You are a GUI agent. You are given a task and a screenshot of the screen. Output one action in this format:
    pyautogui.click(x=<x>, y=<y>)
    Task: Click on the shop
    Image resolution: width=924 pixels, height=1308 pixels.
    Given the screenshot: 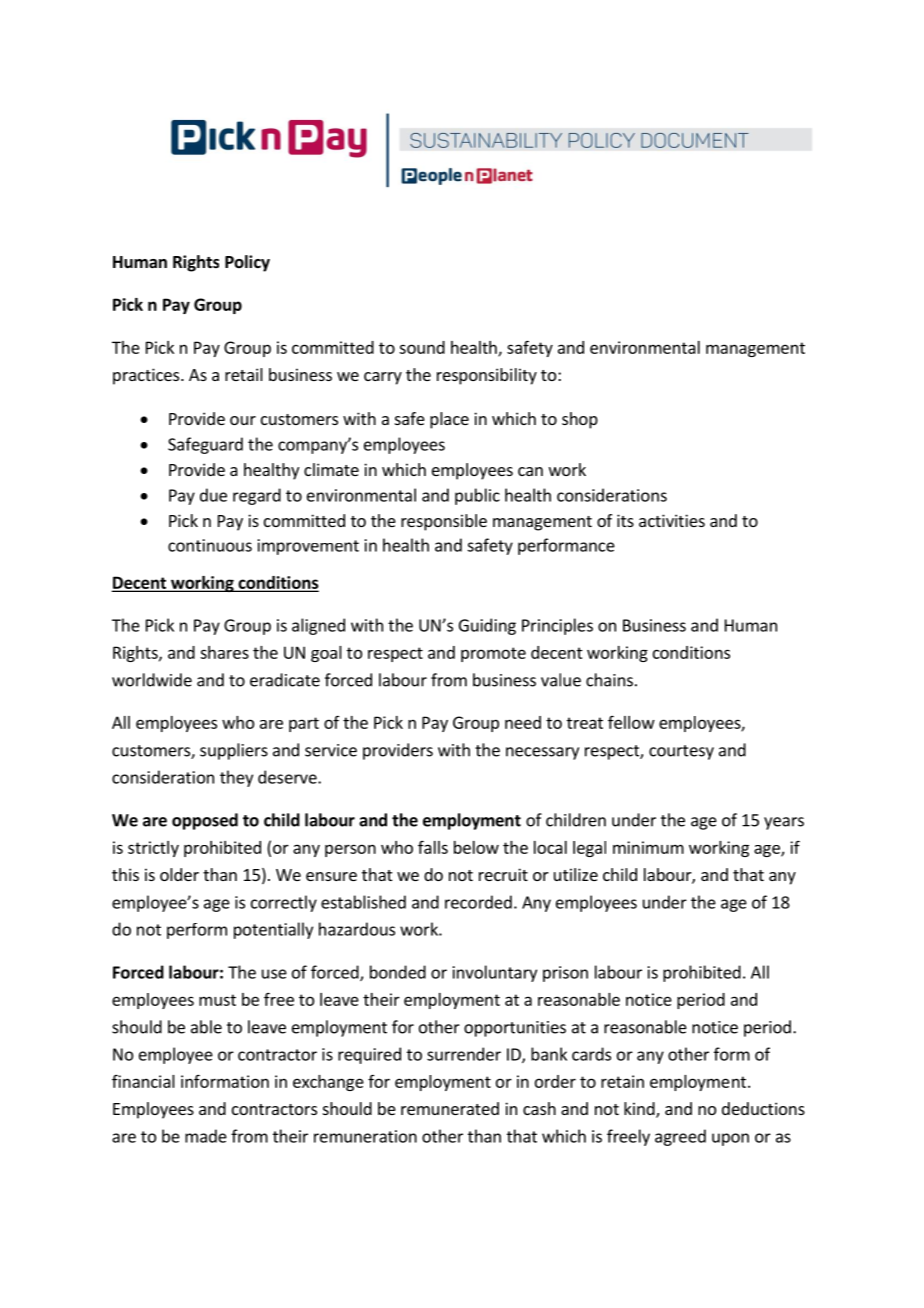 What is the action you would take?
    pyautogui.click(x=580, y=420)
